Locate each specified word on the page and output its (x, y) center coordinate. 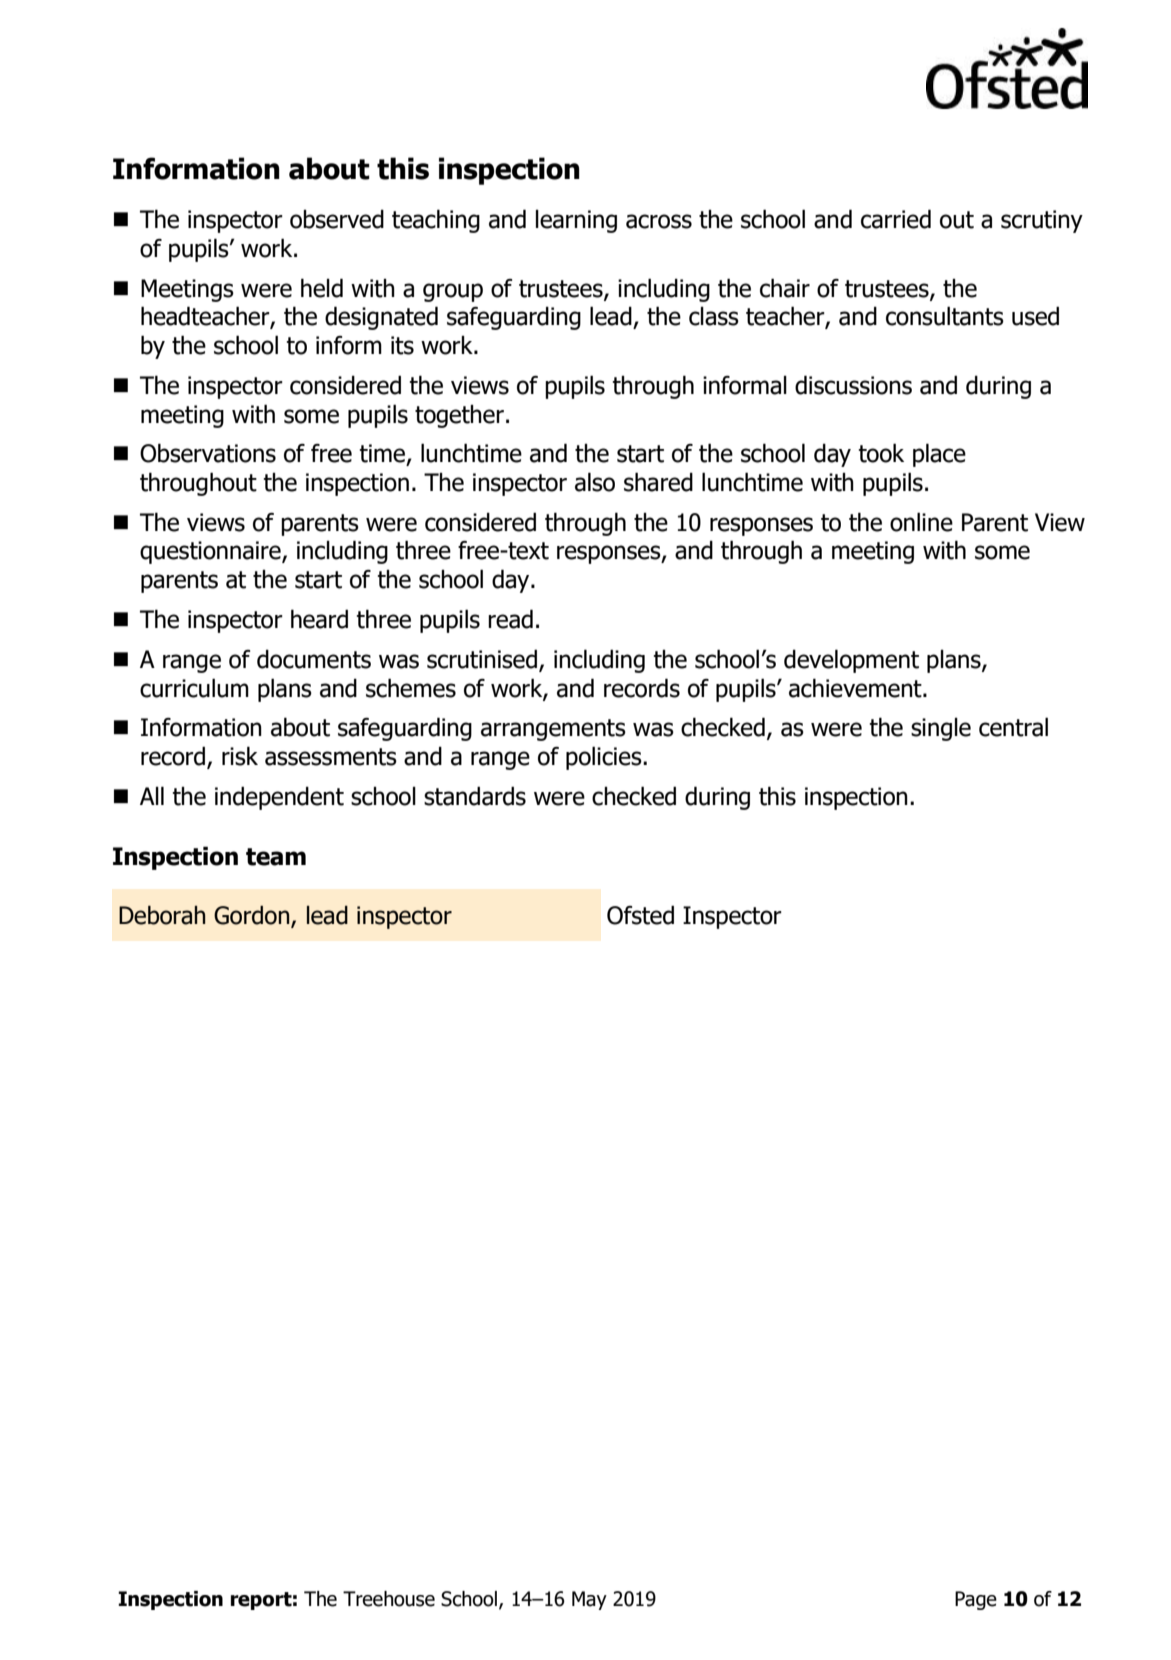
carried (896, 219)
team (276, 857)
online (921, 522)
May (589, 1600)
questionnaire (211, 552)
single (941, 729)
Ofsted (640, 915)
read (510, 619)
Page (976, 1600)
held (322, 288)
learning (576, 221)
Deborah (162, 915)
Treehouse (389, 1599)
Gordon (253, 916)
